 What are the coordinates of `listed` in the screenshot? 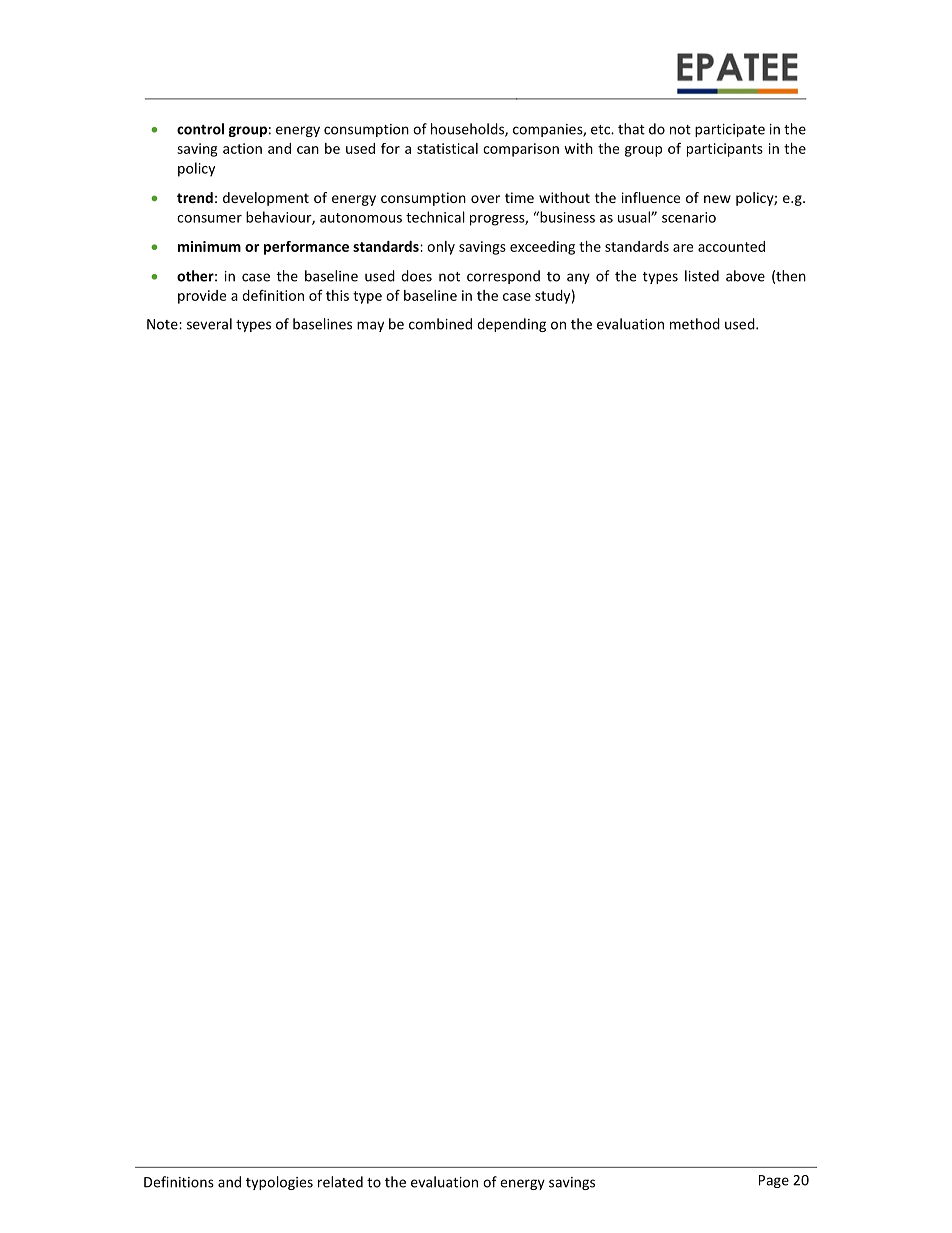 It's located at (702, 276).
